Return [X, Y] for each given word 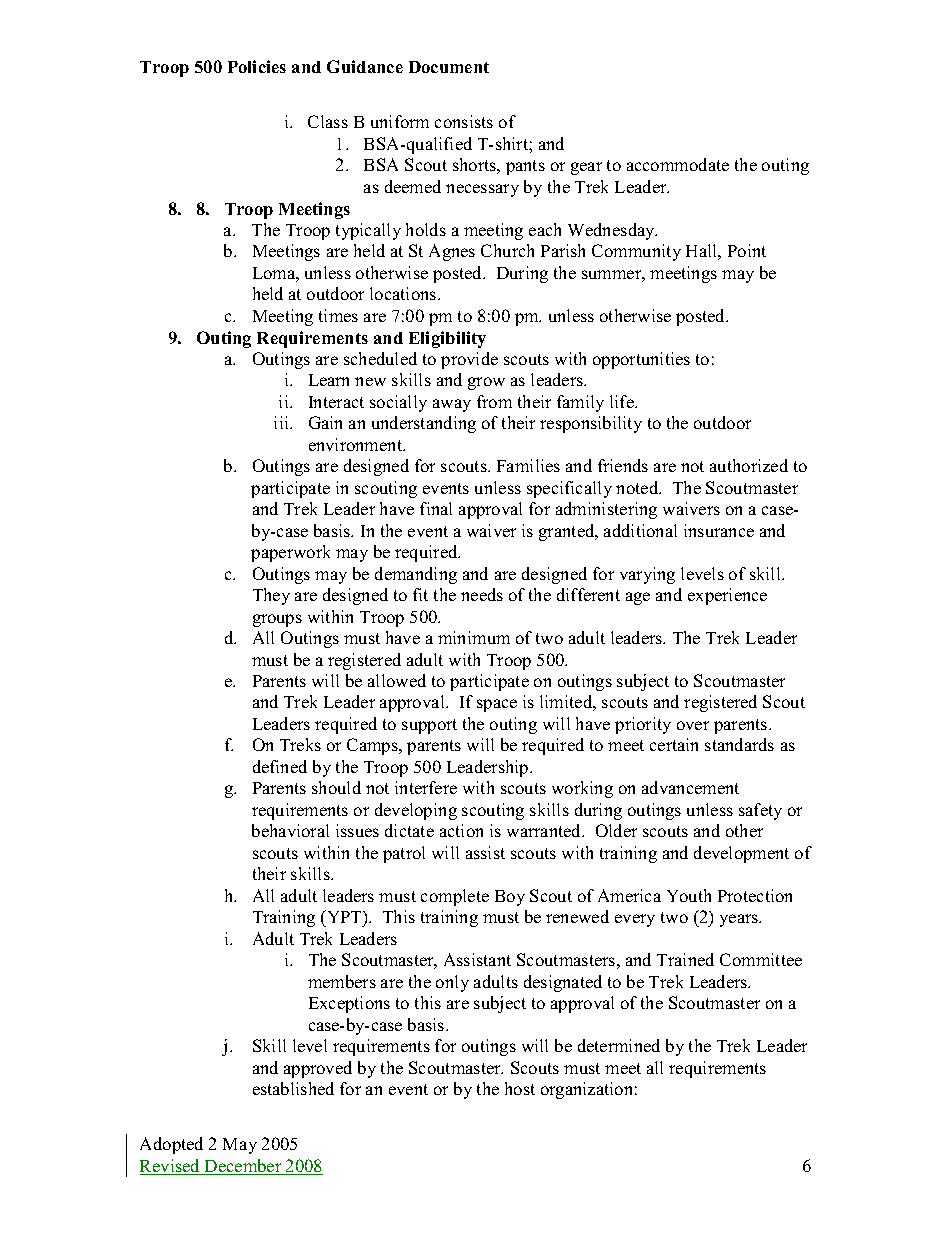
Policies [257, 66]
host [520, 1088]
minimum [474, 637]
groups [277, 620]
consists [464, 121]
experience [727, 596]
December [243, 1167]
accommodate [678, 164]
